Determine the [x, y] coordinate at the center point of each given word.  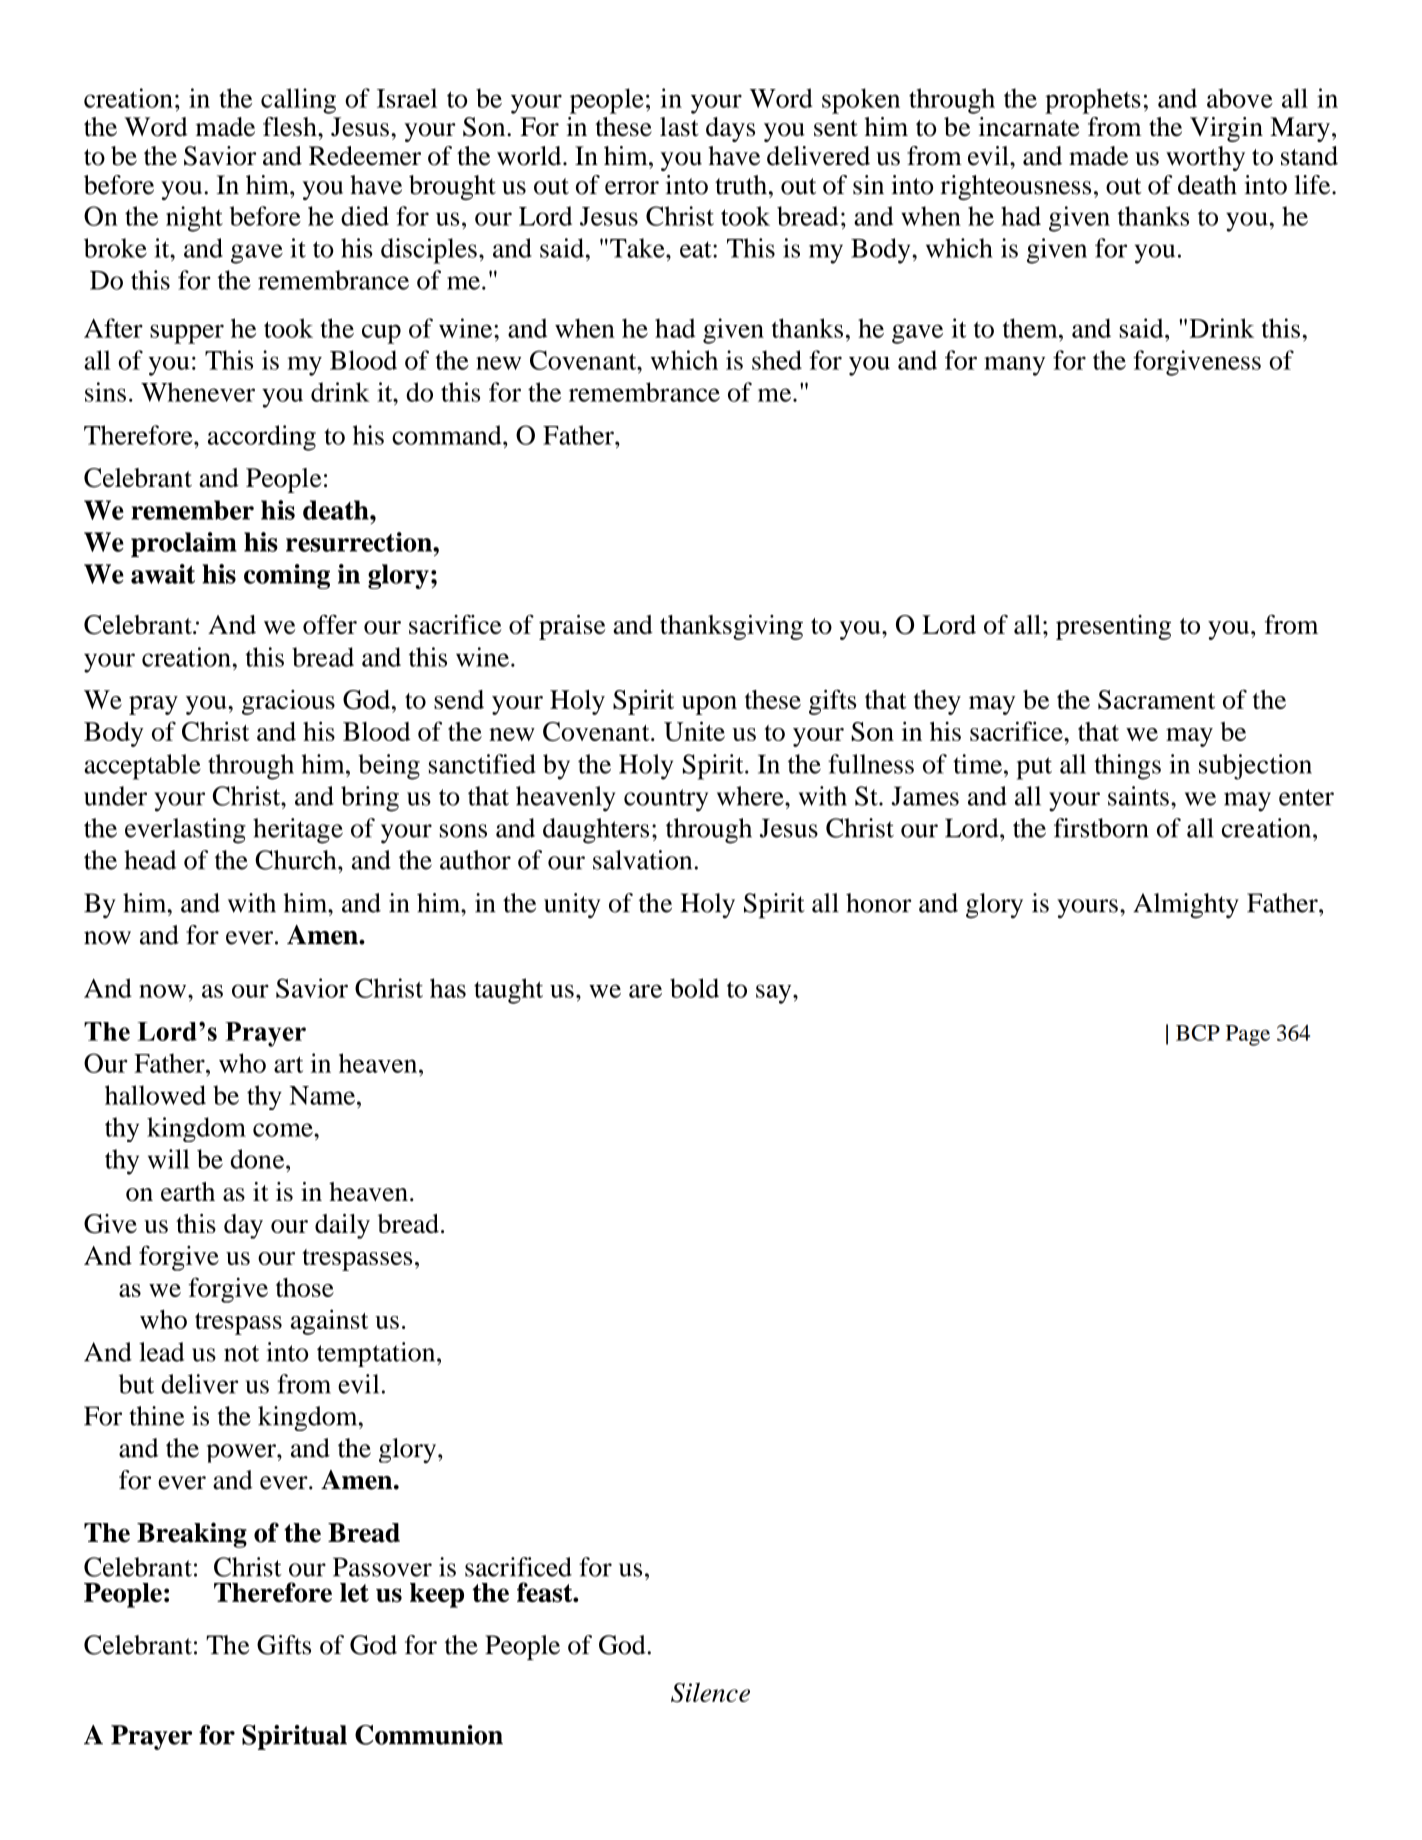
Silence [710, 1692]
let [354, 1592]
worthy [1205, 158]
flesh [291, 127]
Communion [429, 1735]
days [730, 129]
